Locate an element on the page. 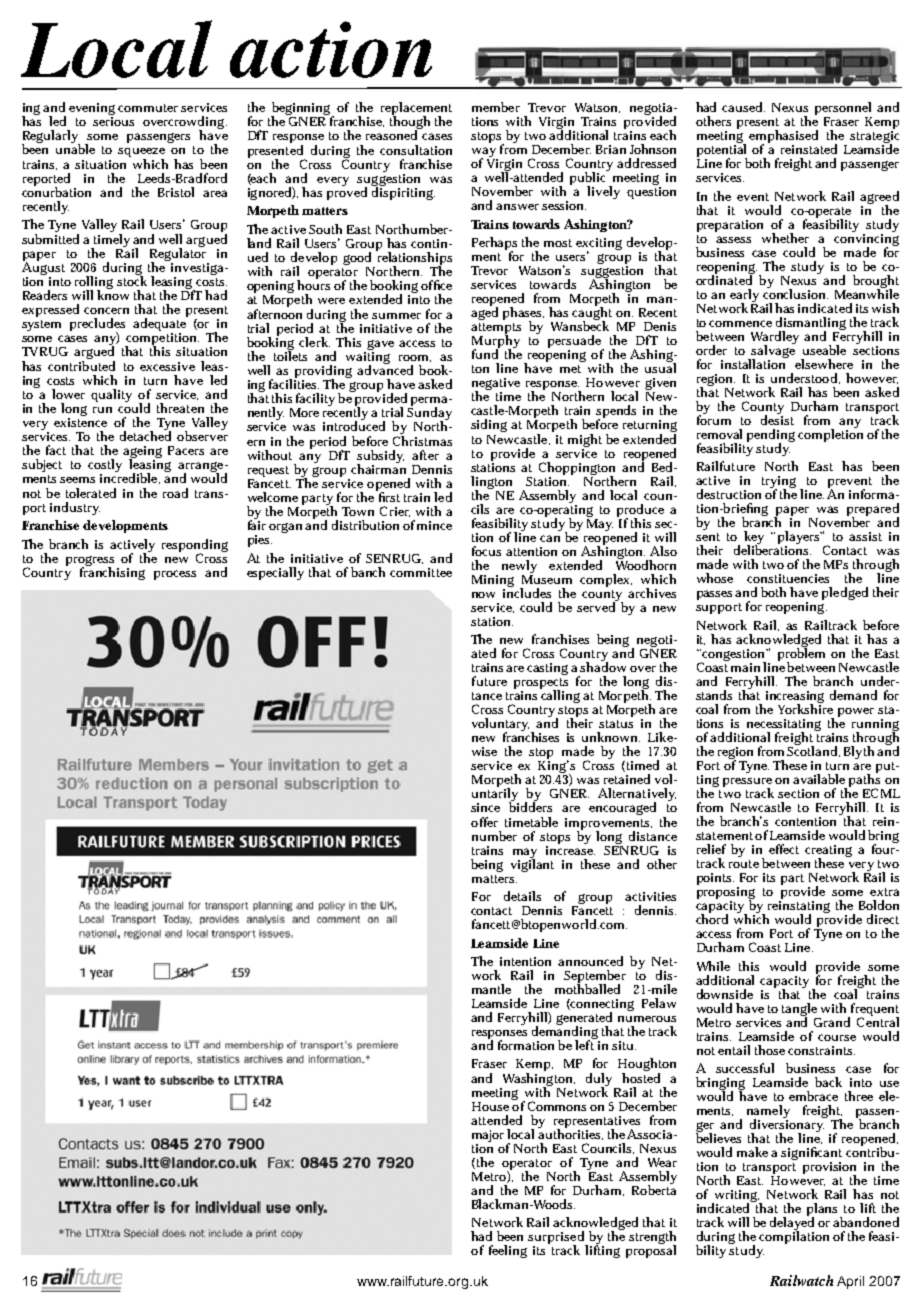 This image has height=1308, width=924. squeeze is located at coordinates (141, 154).
